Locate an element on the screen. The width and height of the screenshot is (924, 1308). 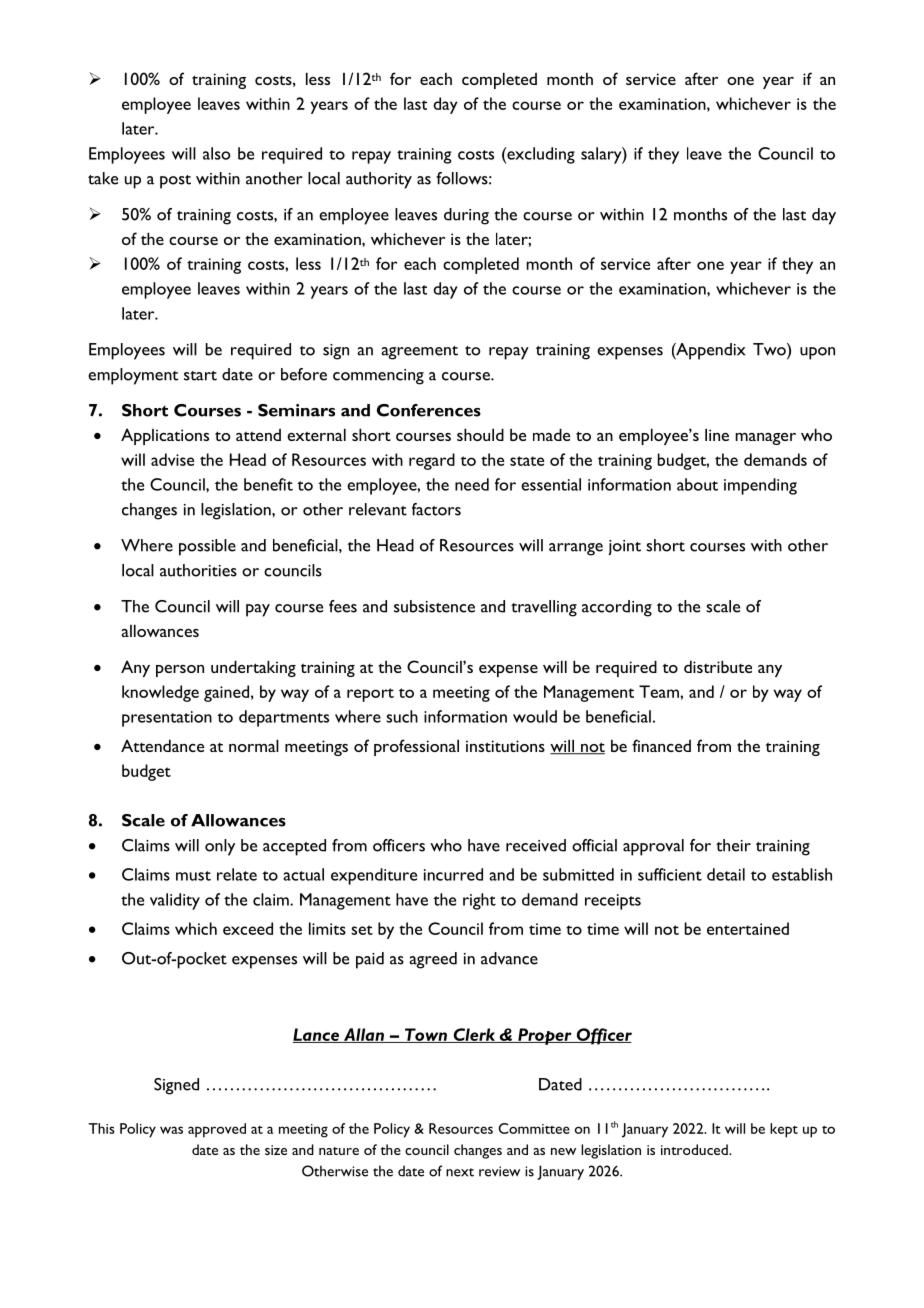
presentation is located at coordinates (167, 719).
